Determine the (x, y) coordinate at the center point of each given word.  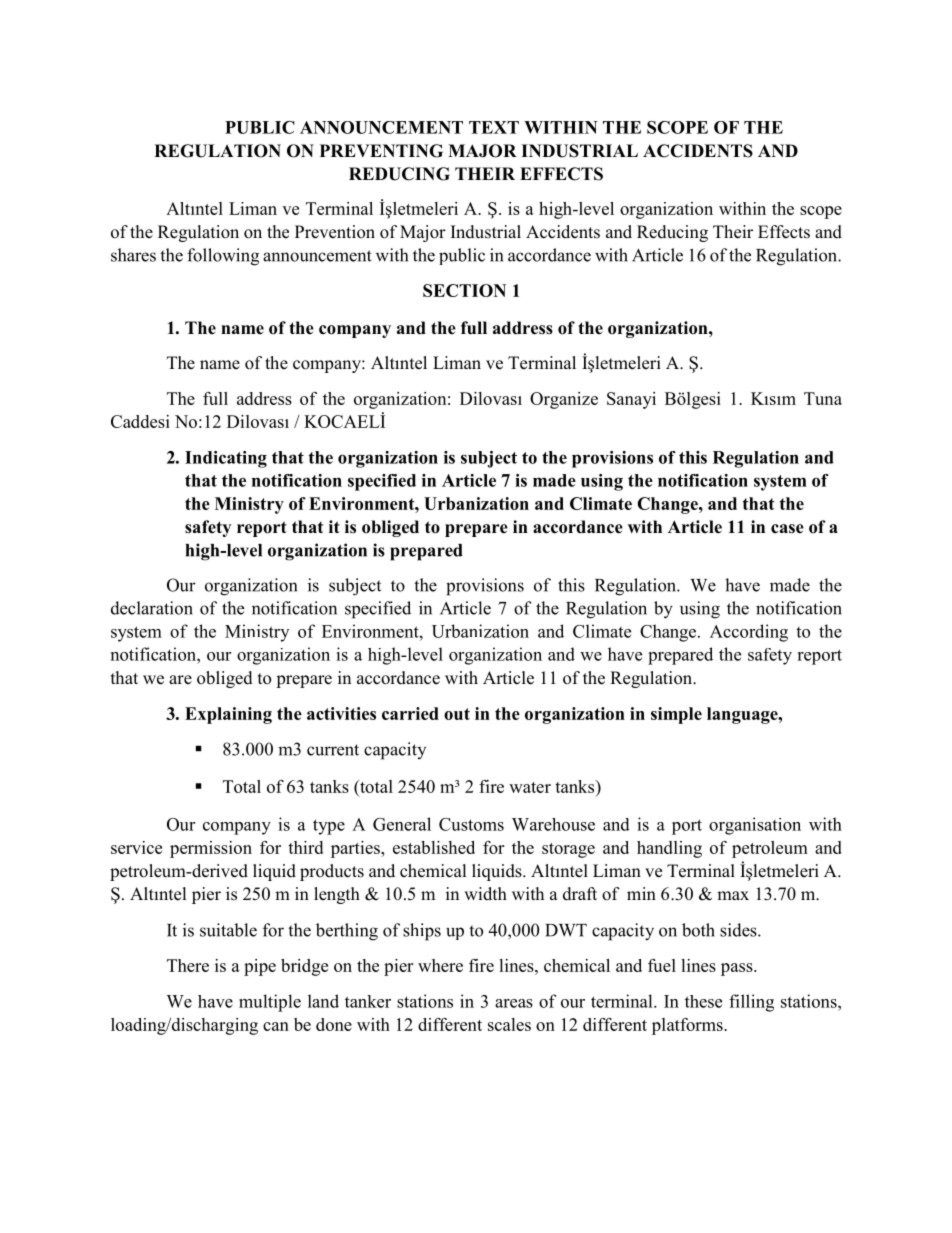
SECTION (464, 290)
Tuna (823, 398)
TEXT (494, 127)
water (530, 787)
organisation (755, 826)
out (457, 714)
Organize (564, 400)
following (223, 257)
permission (211, 849)
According (749, 633)
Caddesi (140, 421)
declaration (152, 608)
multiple (270, 1003)
